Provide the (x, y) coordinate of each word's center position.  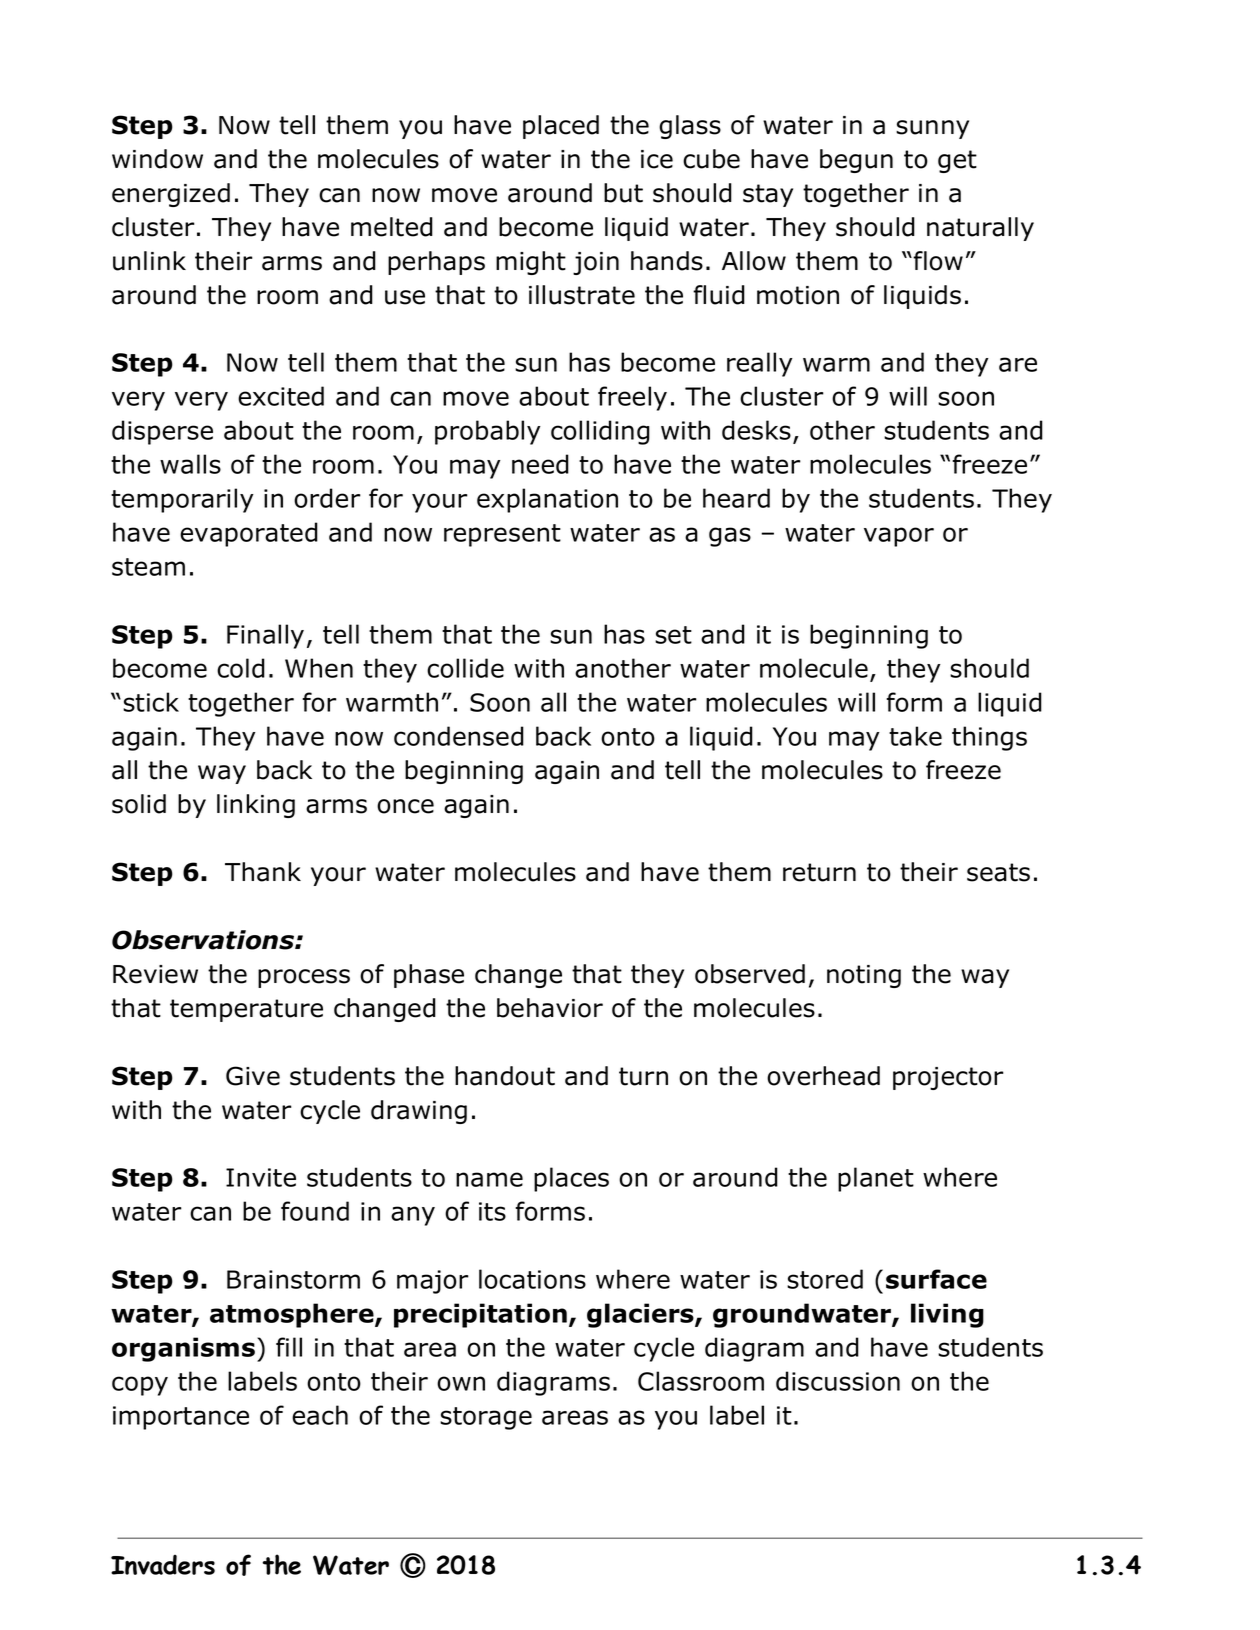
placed (561, 127)
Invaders (163, 1565)
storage (486, 1418)
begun (856, 161)
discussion (838, 1381)
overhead (823, 1076)
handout (505, 1076)
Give (253, 1076)
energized (171, 195)
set (673, 635)
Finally (265, 636)
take (915, 736)
